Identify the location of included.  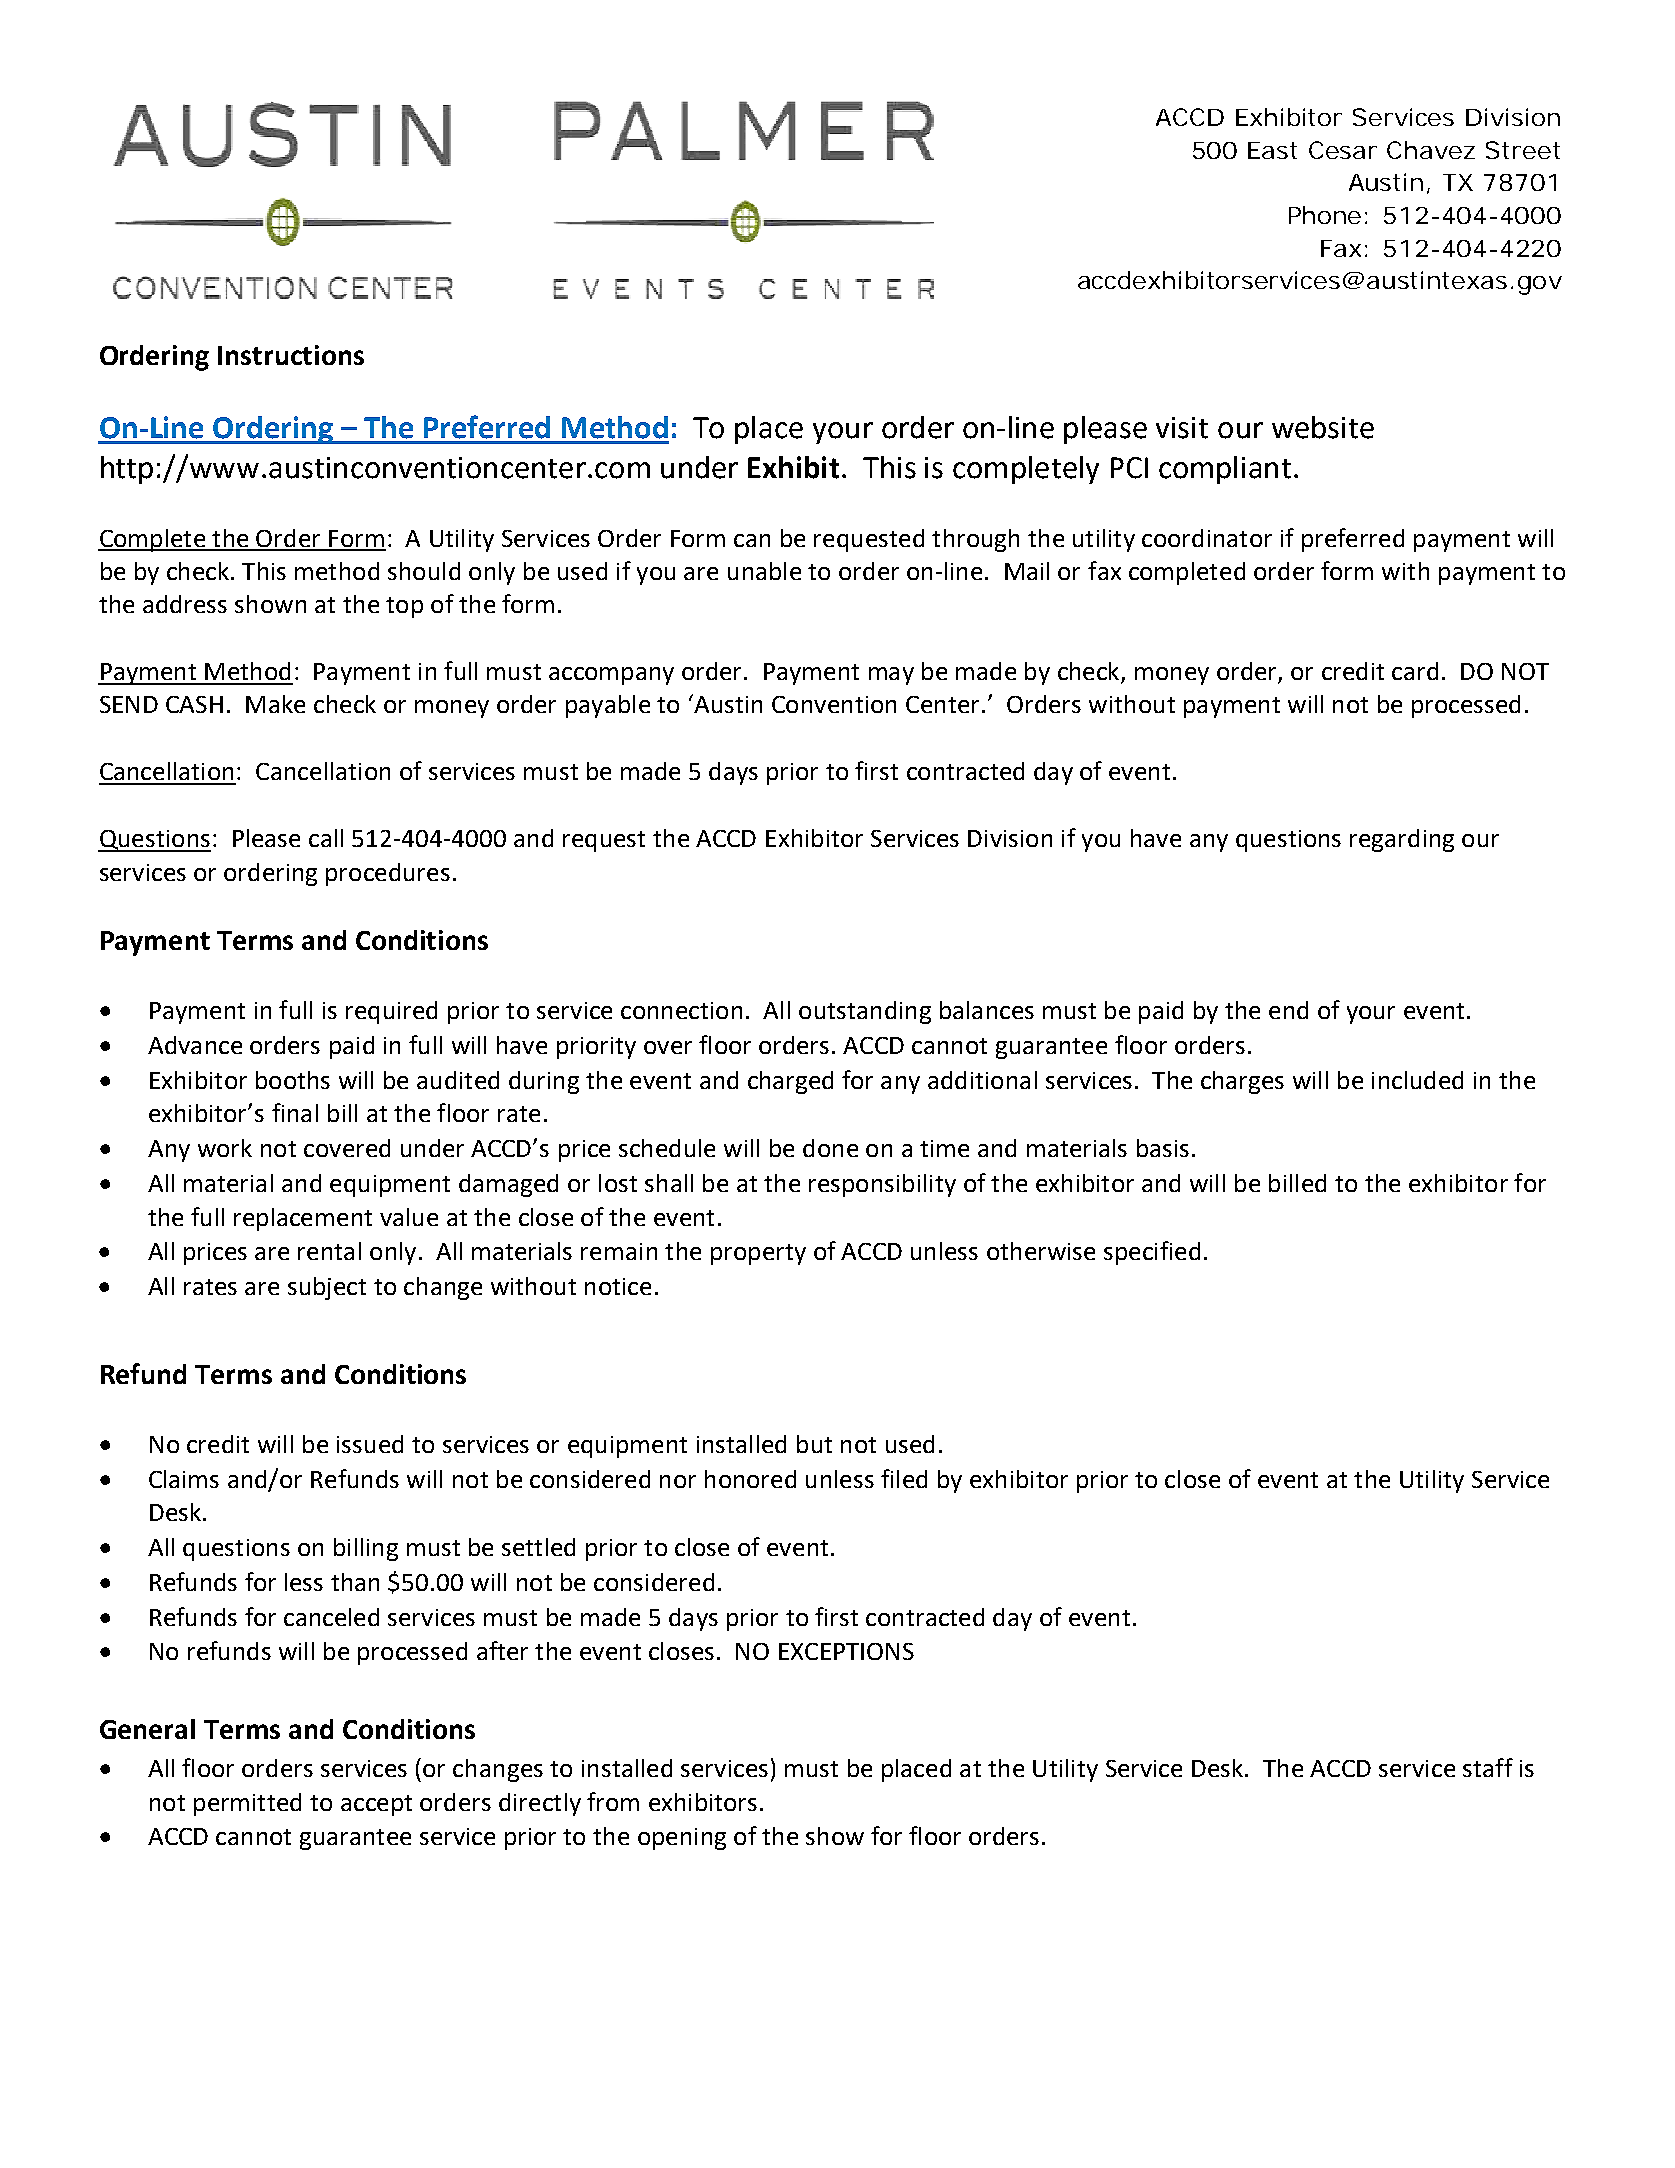
(1417, 1080).
